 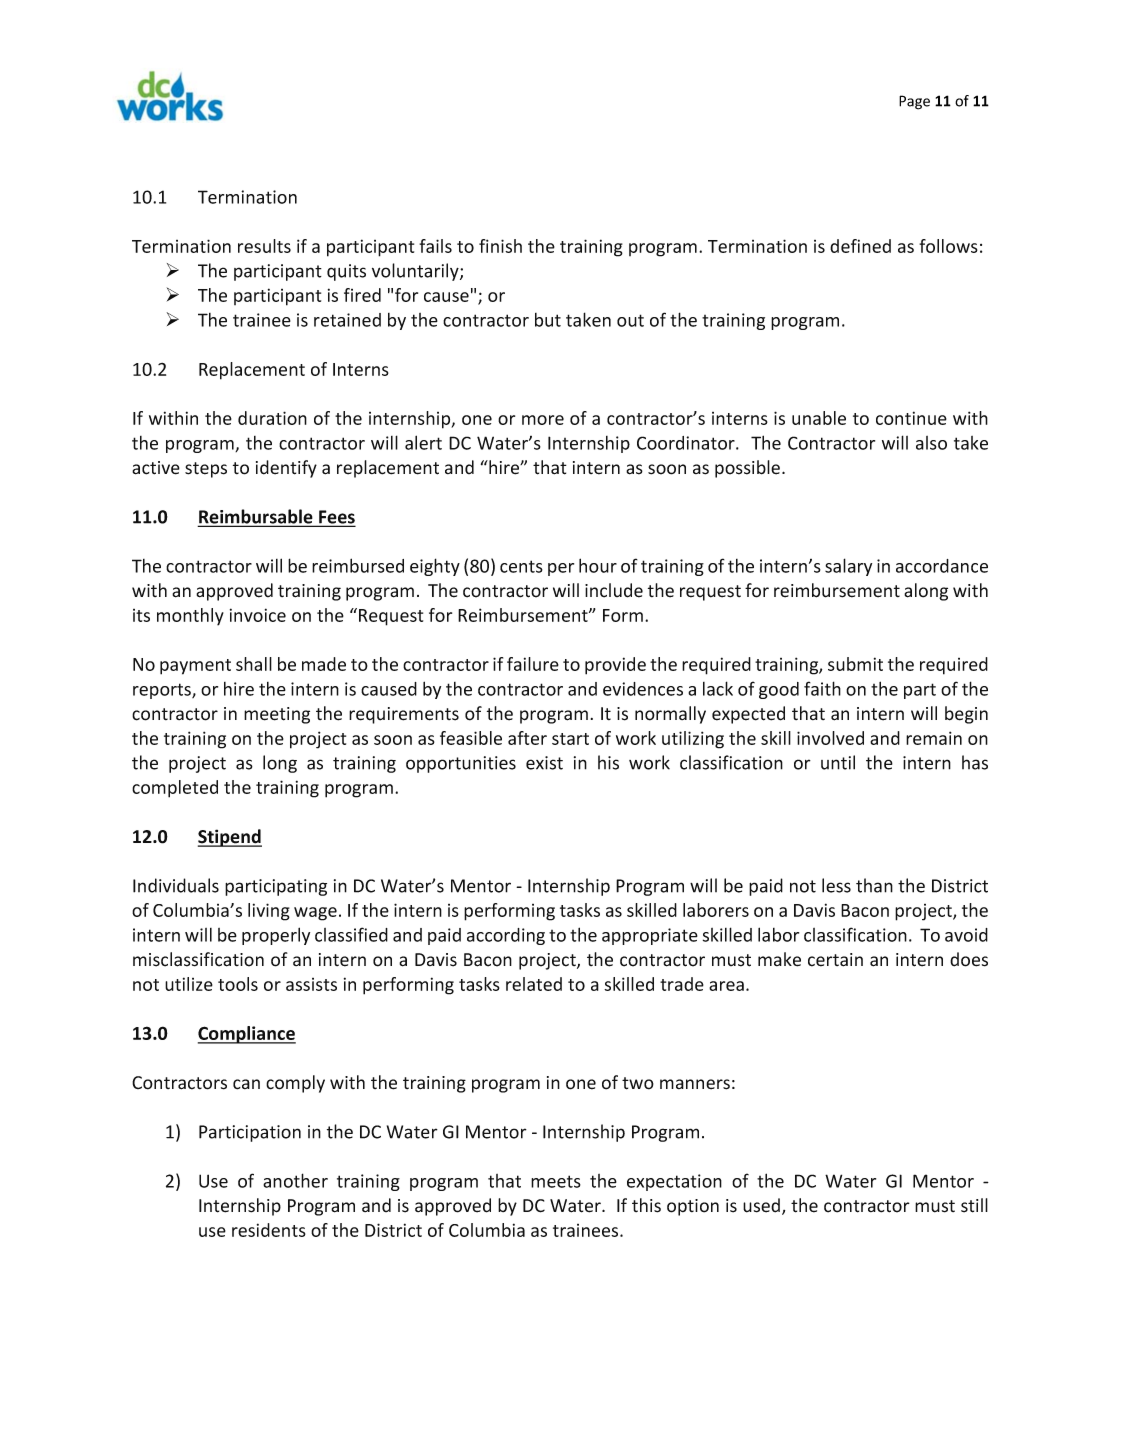 What do you see at coordinates (256, 517) in the screenshot?
I see `Reimbursable` at bounding box center [256, 517].
